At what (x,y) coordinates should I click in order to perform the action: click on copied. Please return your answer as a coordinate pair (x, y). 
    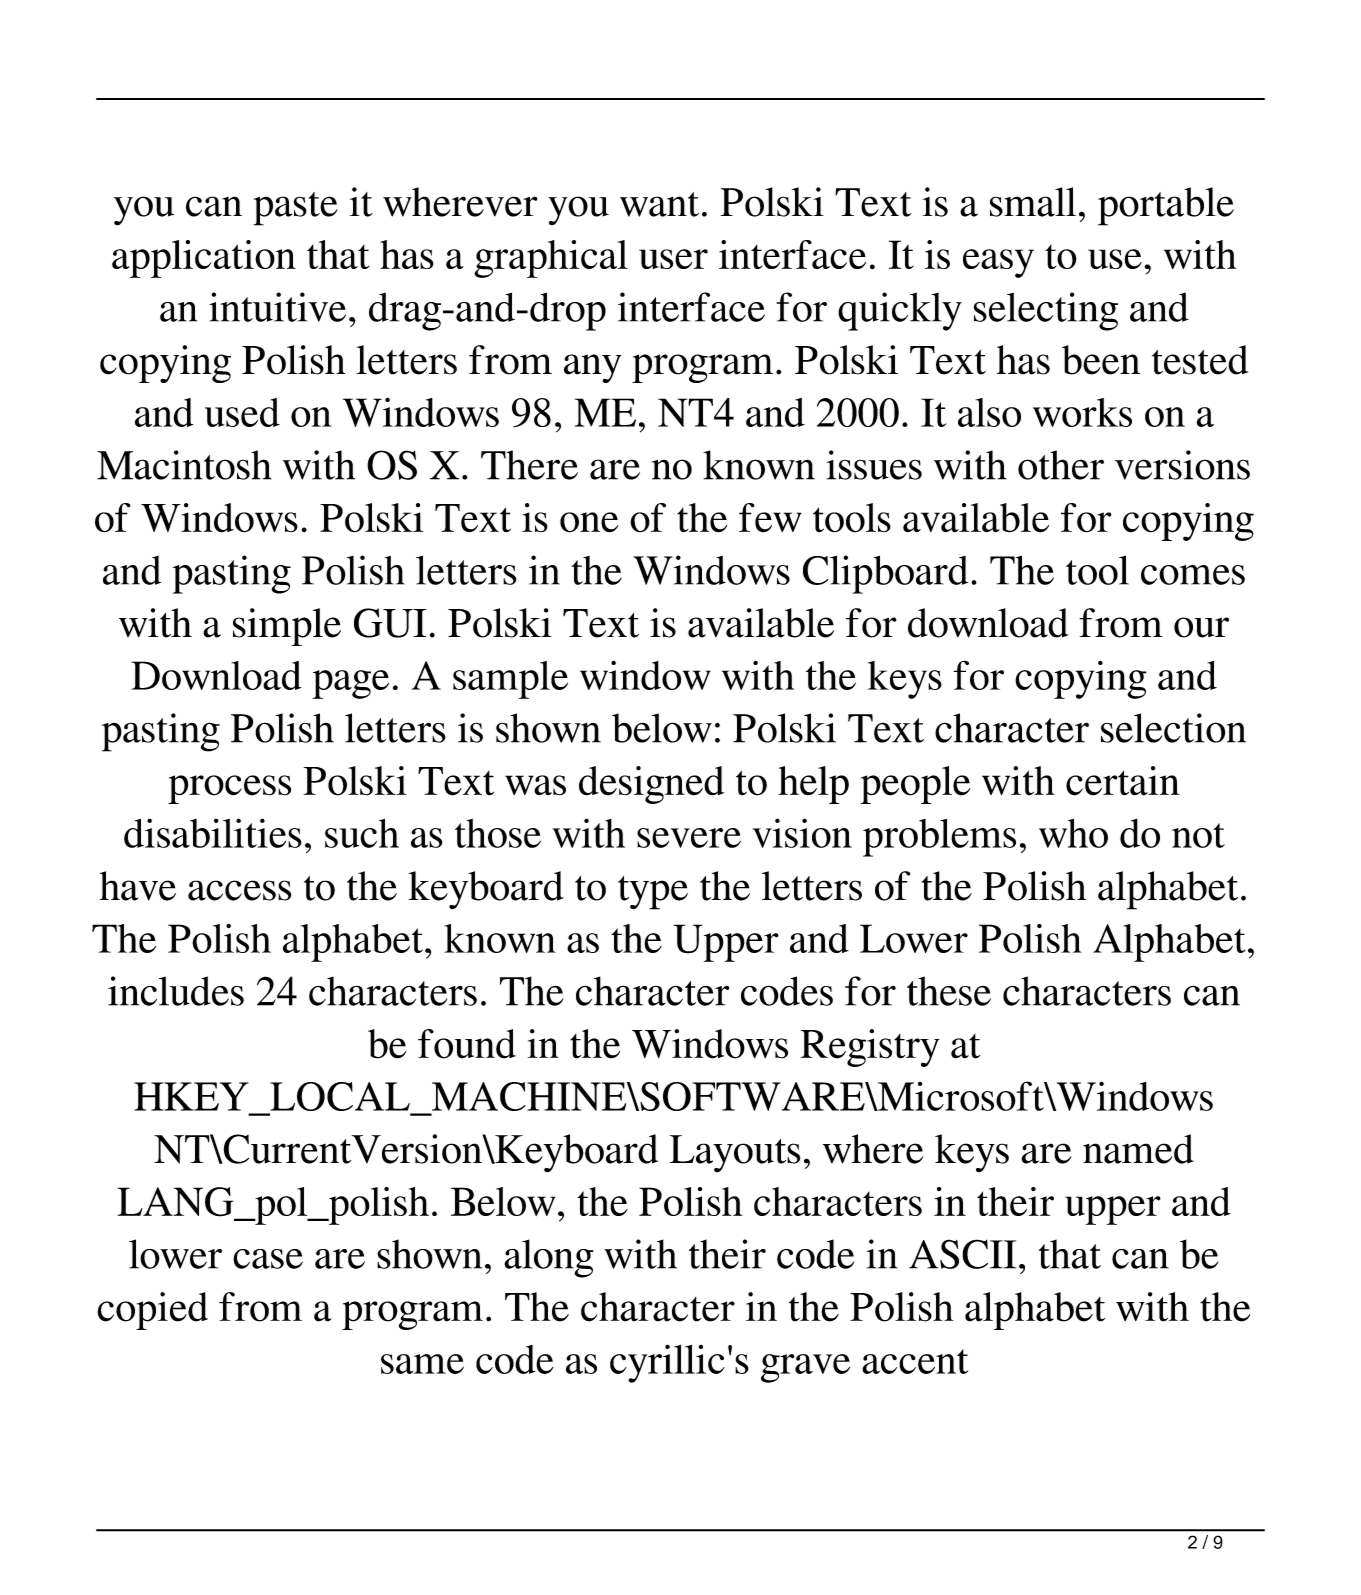
    Looking at the image, I should click on (152, 1311).
